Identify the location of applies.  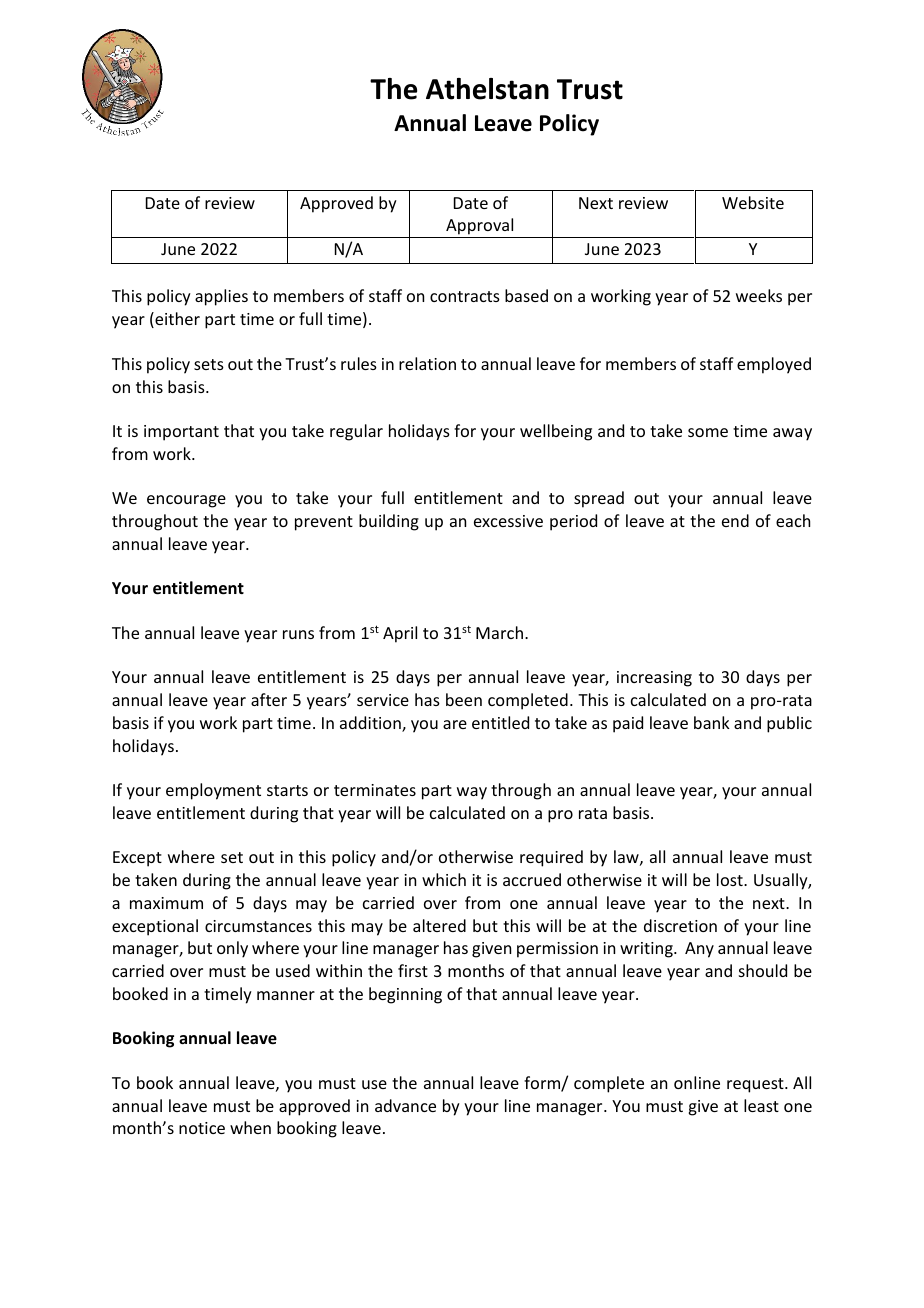
(221, 297).
